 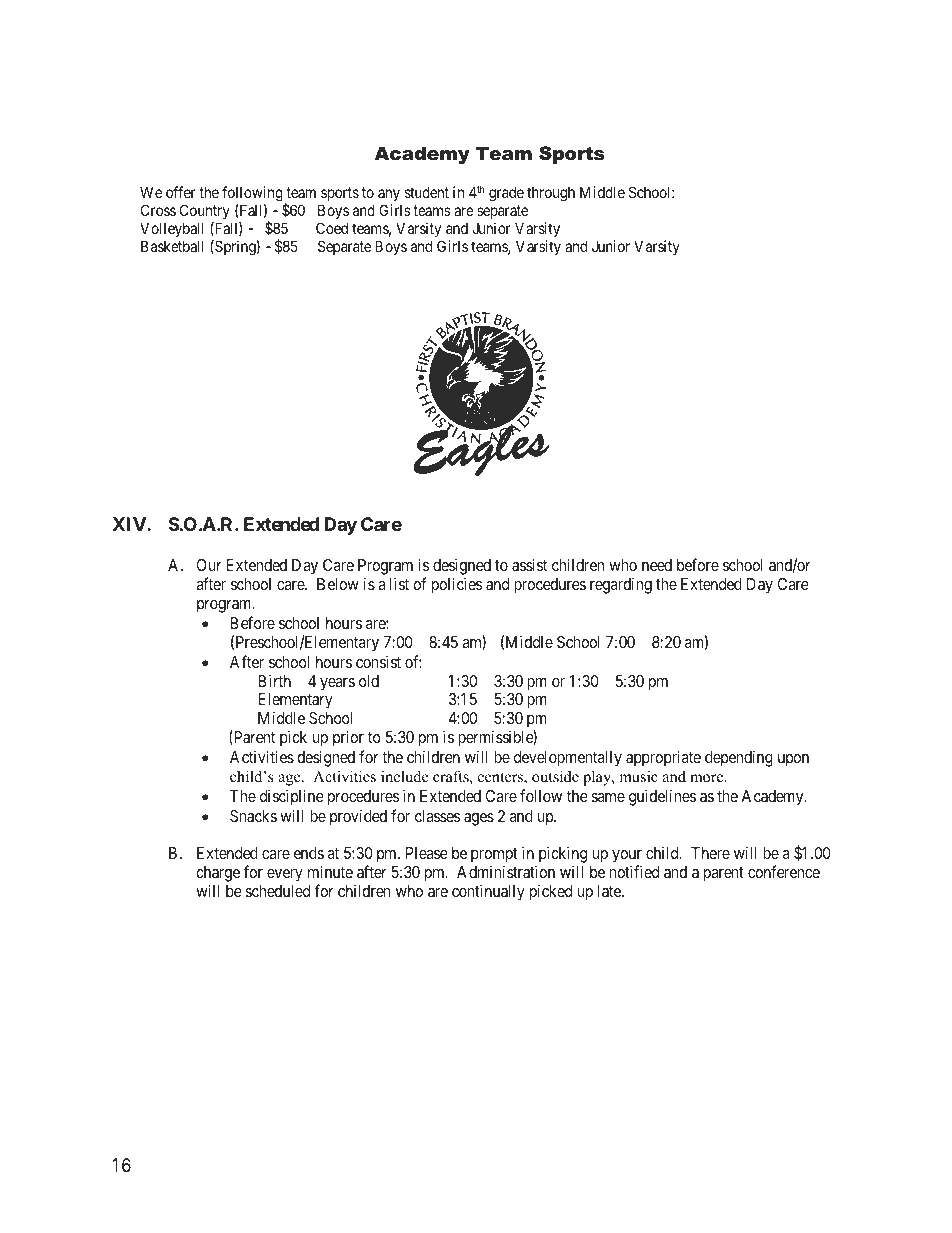 I want to click on XIV, so click(x=130, y=524).
